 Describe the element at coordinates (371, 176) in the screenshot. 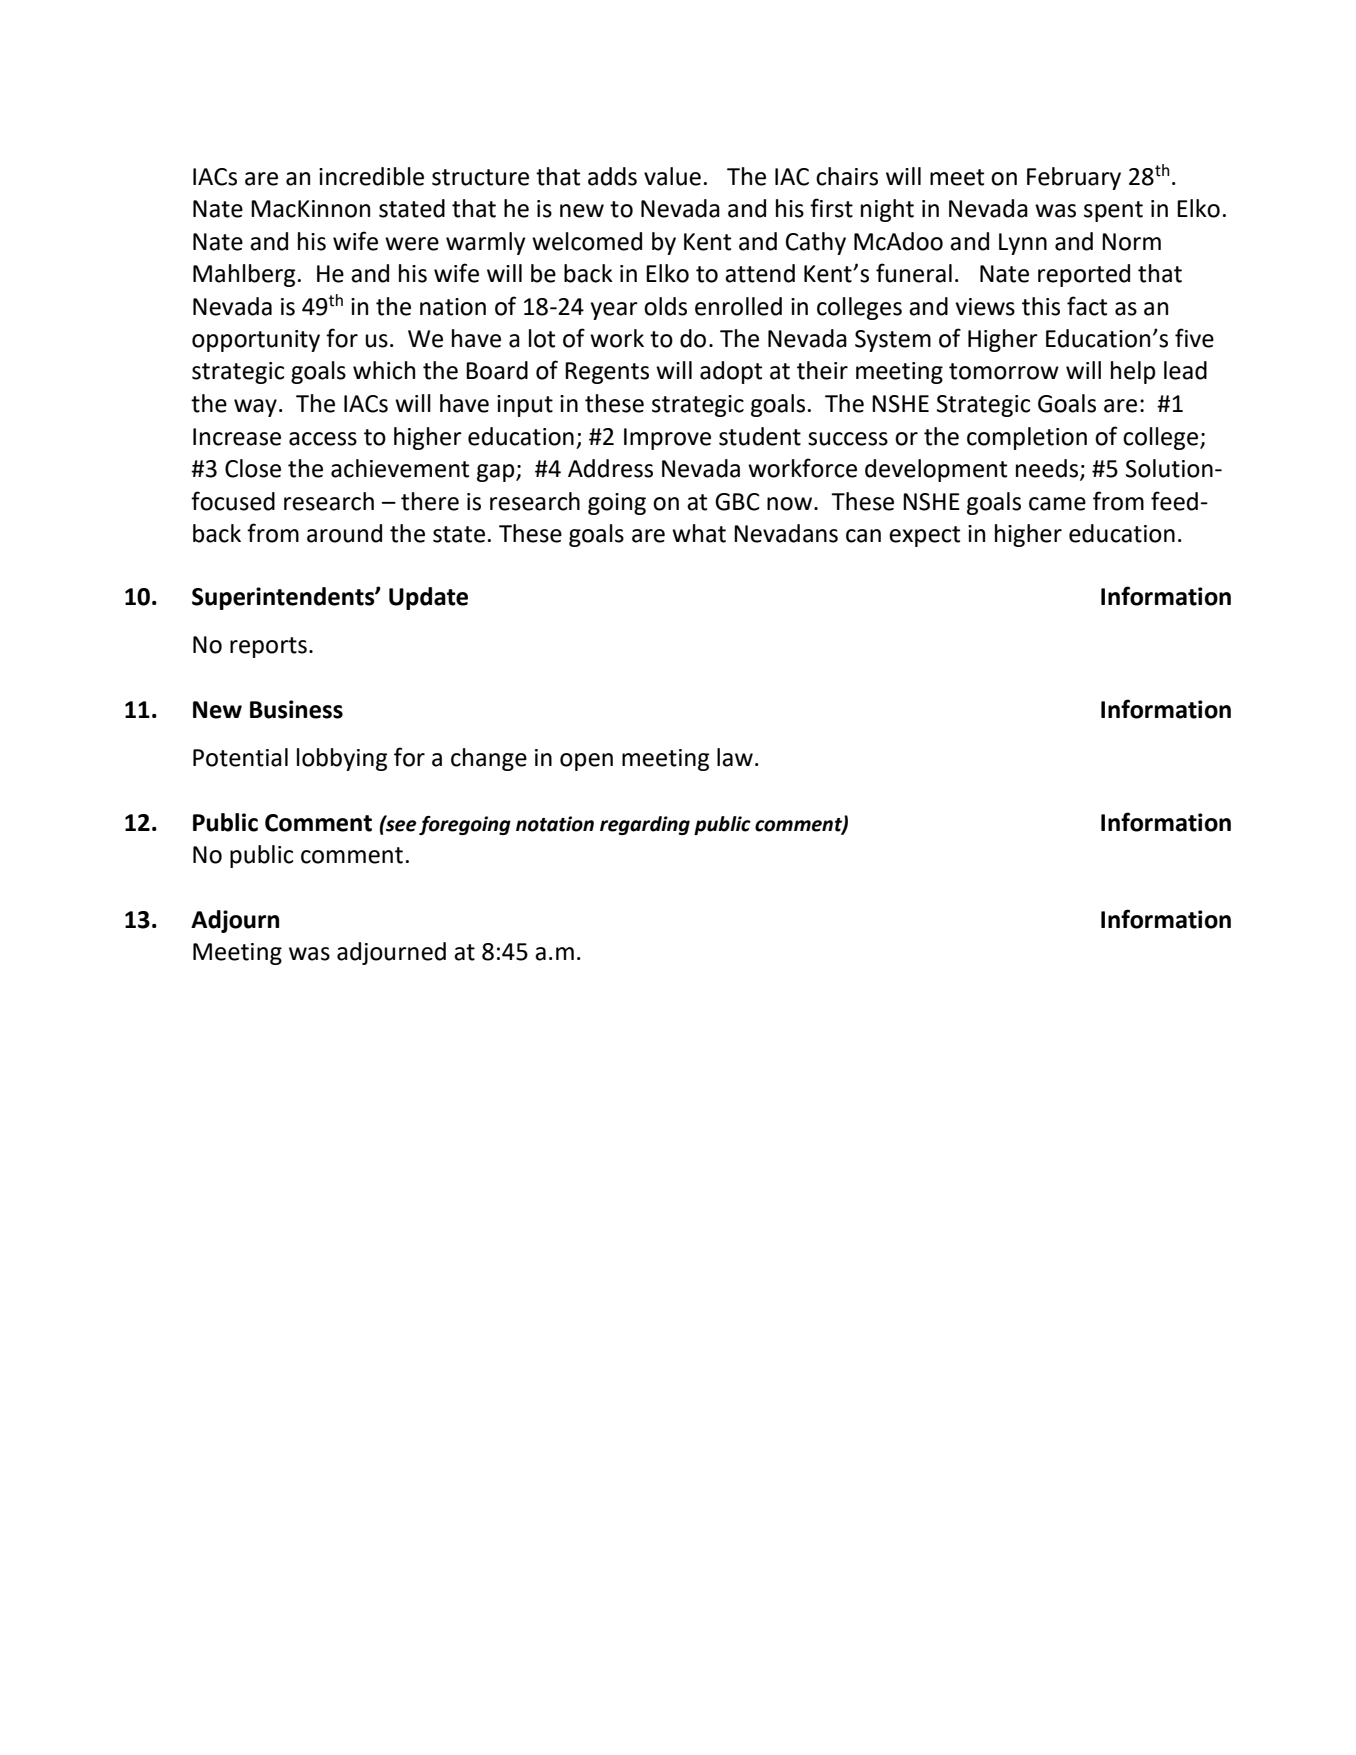

I see `incredible` at that location.
